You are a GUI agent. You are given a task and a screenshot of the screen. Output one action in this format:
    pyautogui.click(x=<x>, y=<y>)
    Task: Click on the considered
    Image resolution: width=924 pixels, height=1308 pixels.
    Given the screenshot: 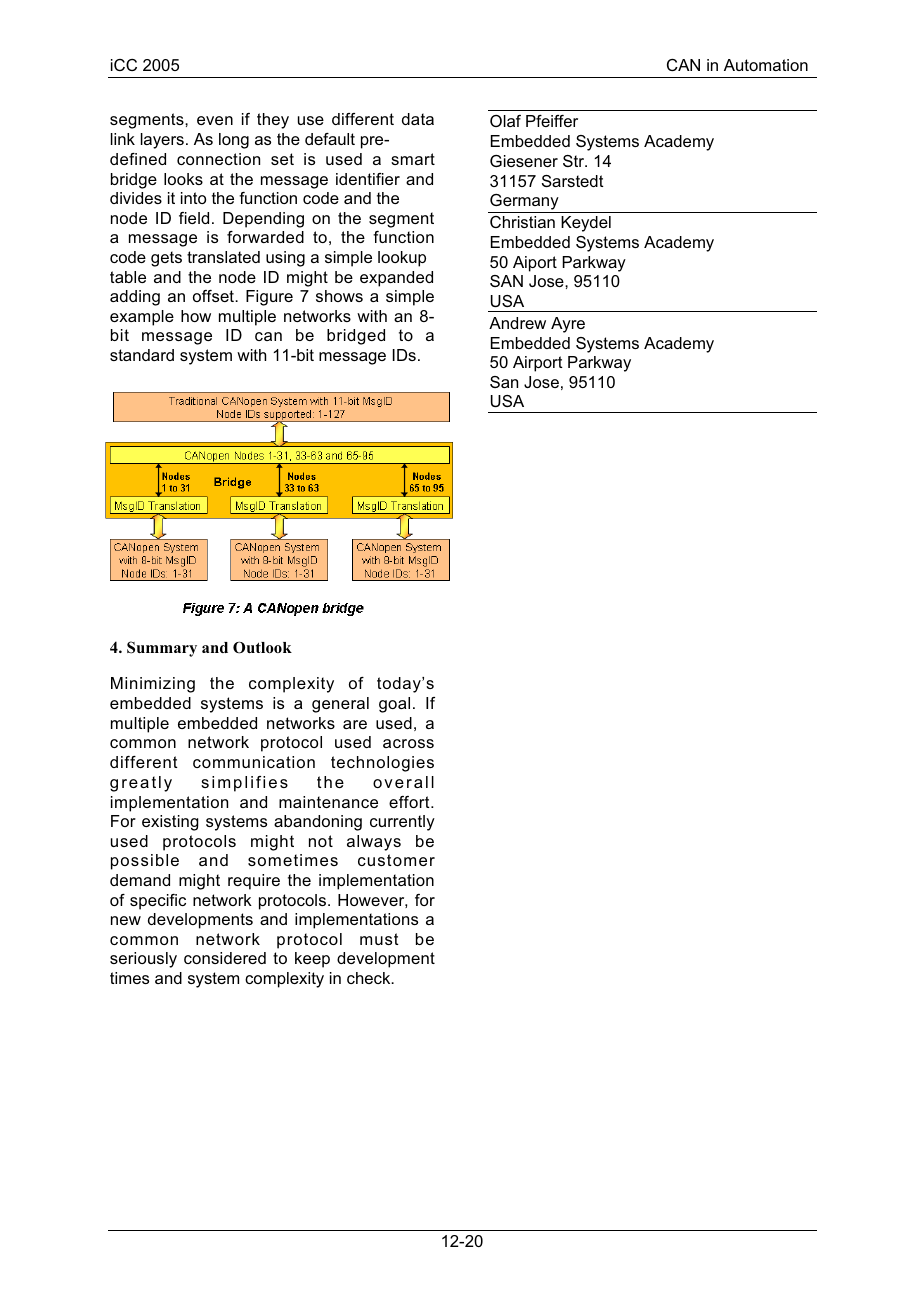 What is the action you would take?
    pyautogui.click(x=225, y=958)
